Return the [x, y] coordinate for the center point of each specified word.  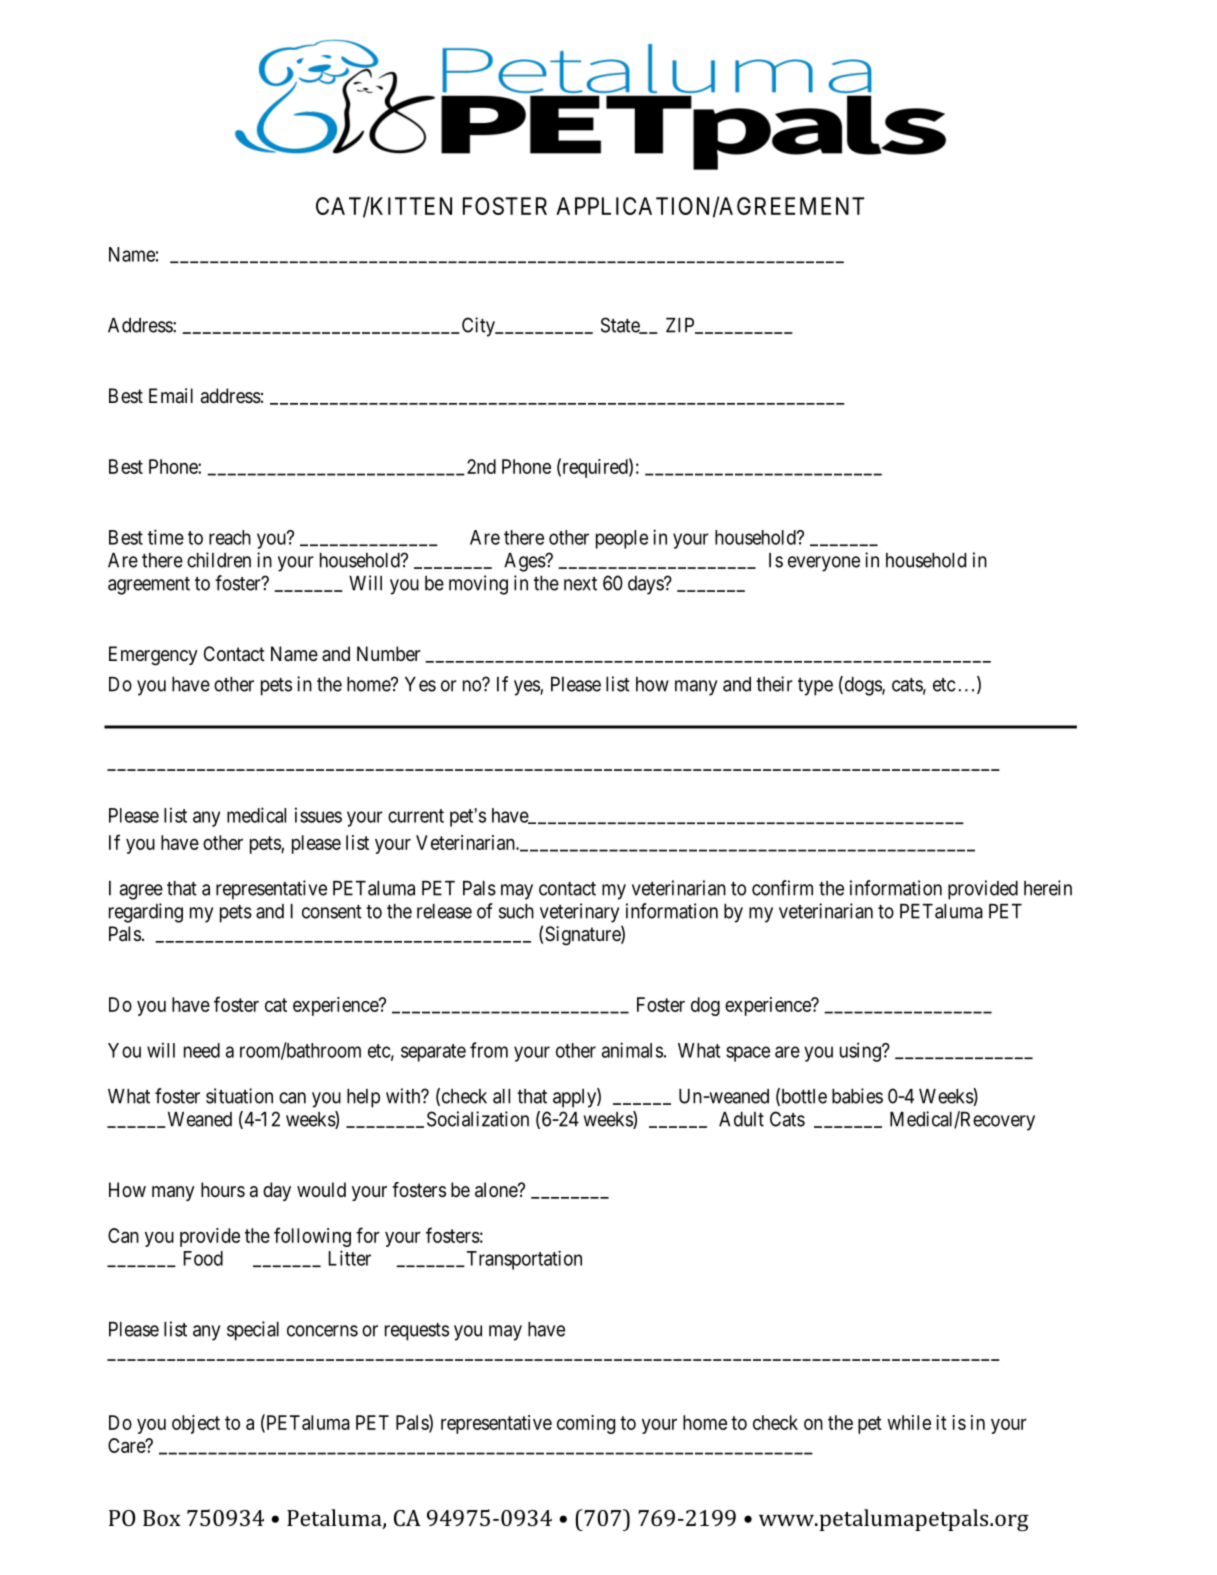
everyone [824, 564]
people [622, 539]
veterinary [579, 913]
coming [586, 1424]
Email [171, 395]
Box [161, 1518]
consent [332, 912]
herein [1048, 888]
